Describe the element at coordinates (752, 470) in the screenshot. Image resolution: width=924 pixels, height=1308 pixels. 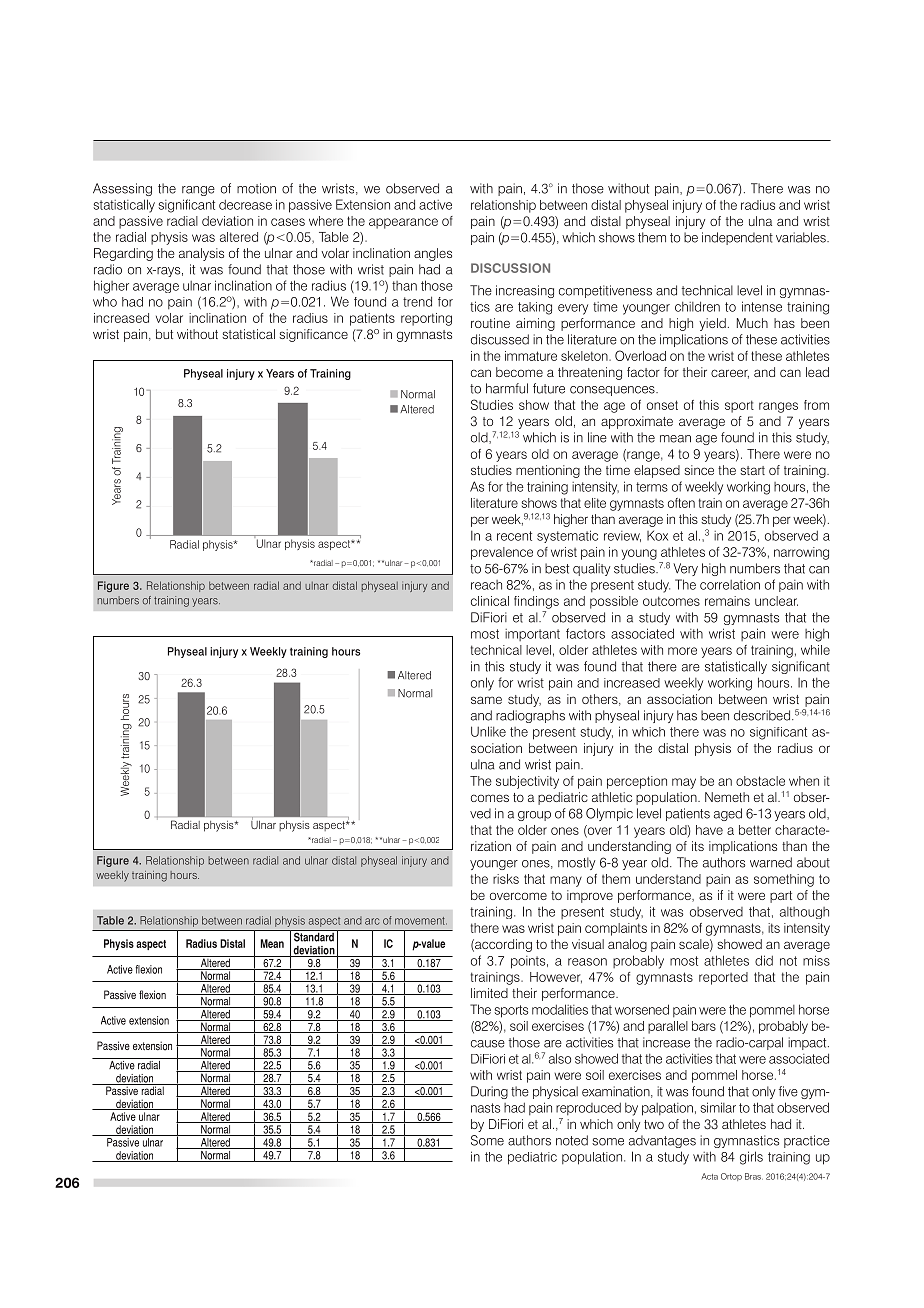
I see `start` at that location.
